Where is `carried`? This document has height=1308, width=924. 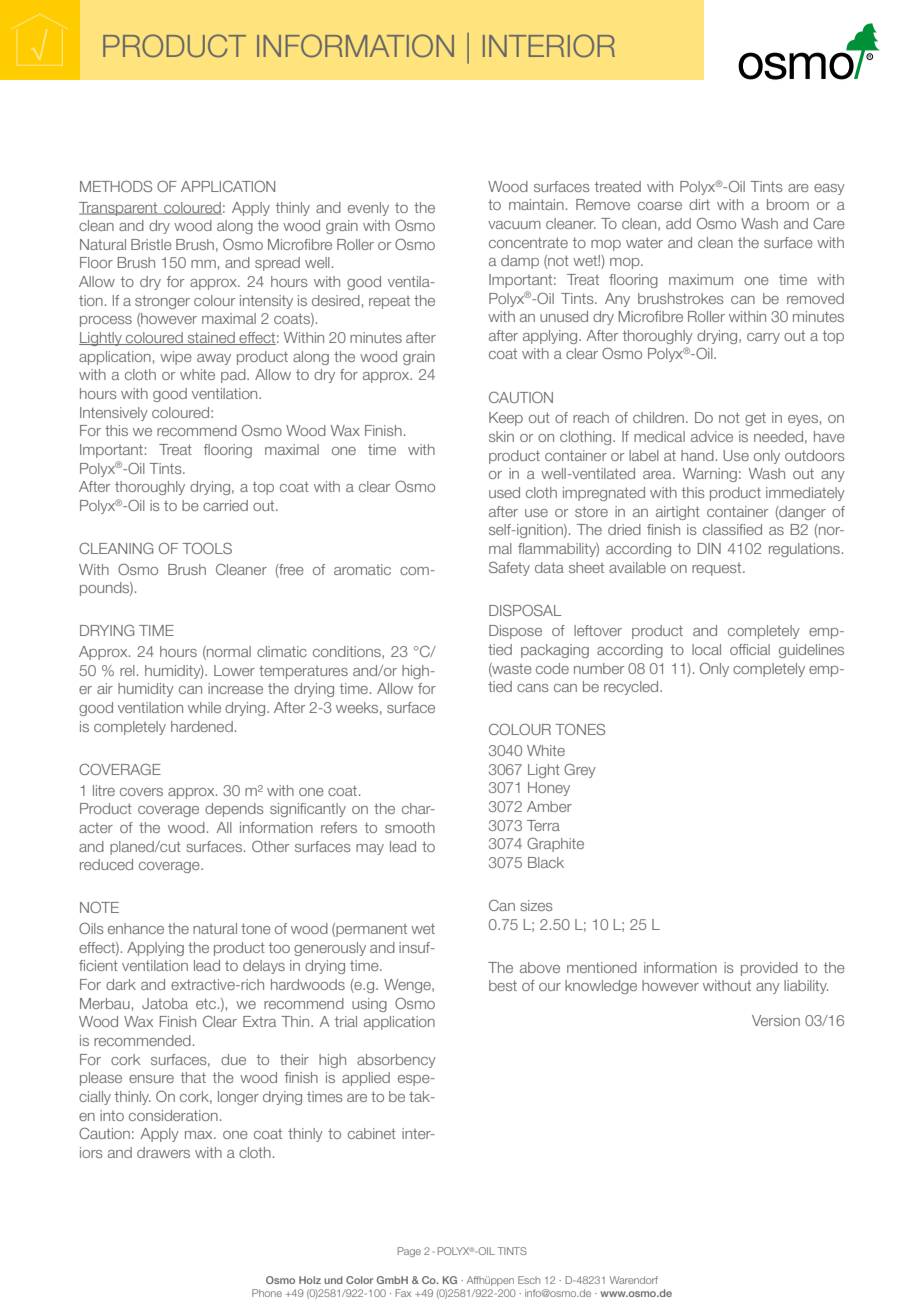 carried is located at coordinates (225, 505).
